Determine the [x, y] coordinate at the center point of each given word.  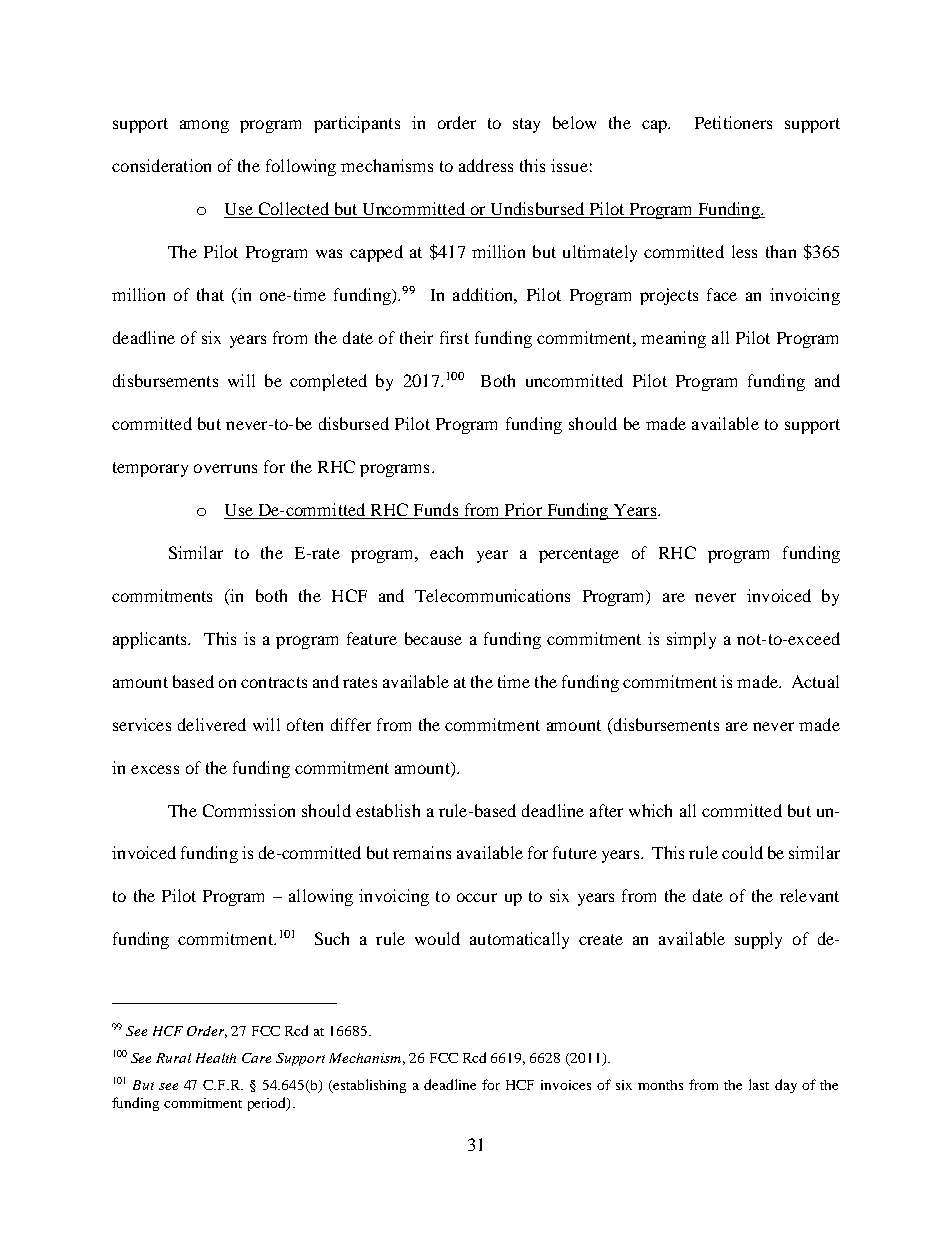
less [744, 251]
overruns [225, 468]
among [204, 126]
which [650, 810]
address [486, 165]
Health [216, 1058]
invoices [566, 1085]
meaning [673, 339]
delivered [212, 724]
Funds [436, 509]
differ [351, 724]
